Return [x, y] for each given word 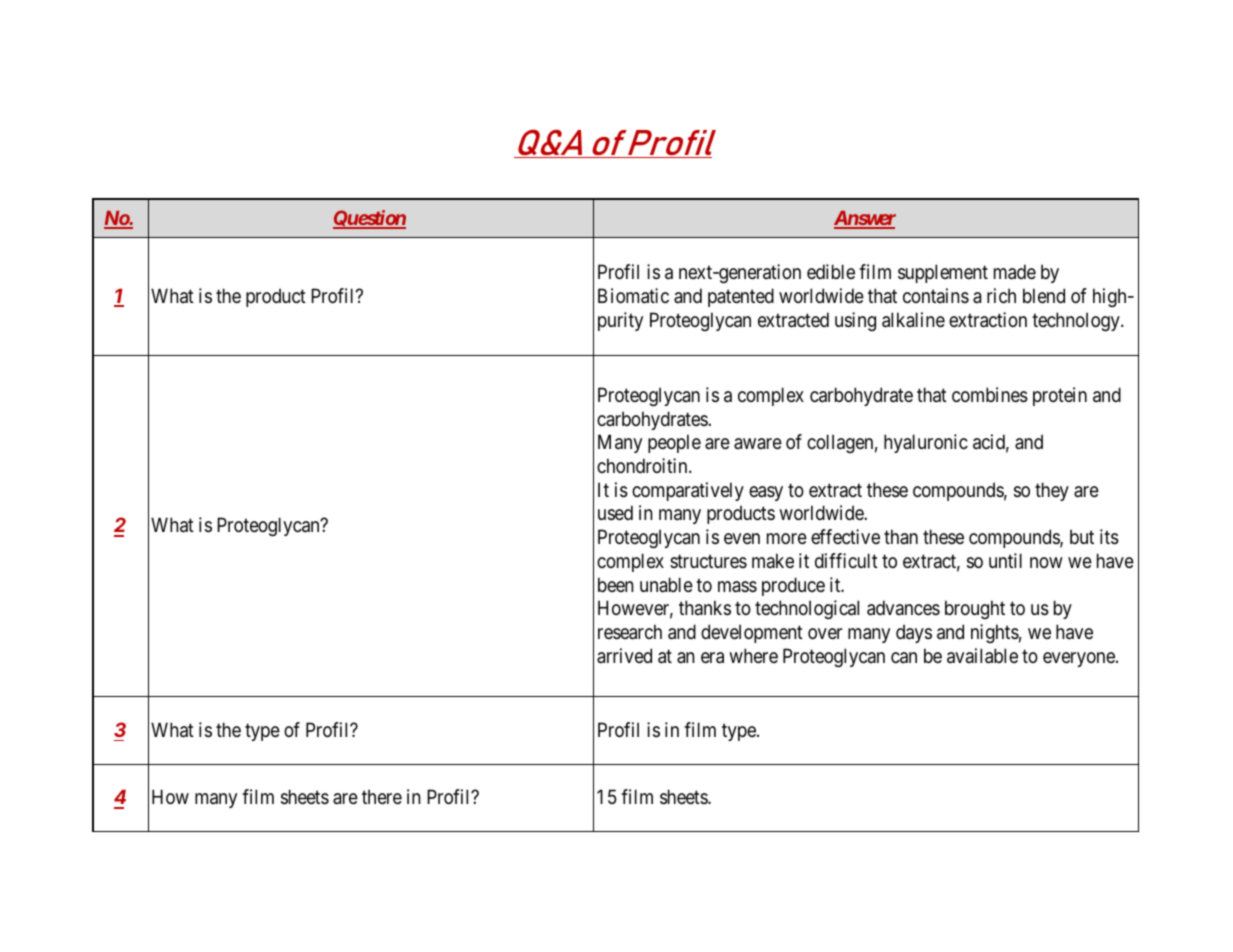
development [752, 633]
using [855, 321]
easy [766, 493]
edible [831, 271]
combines [990, 395]
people [674, 443]
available [982, 656]
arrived [624, 656]
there [382, 797]
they [1052, 491]
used [615, 513]
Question [369, 219]
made [1015, 272]
